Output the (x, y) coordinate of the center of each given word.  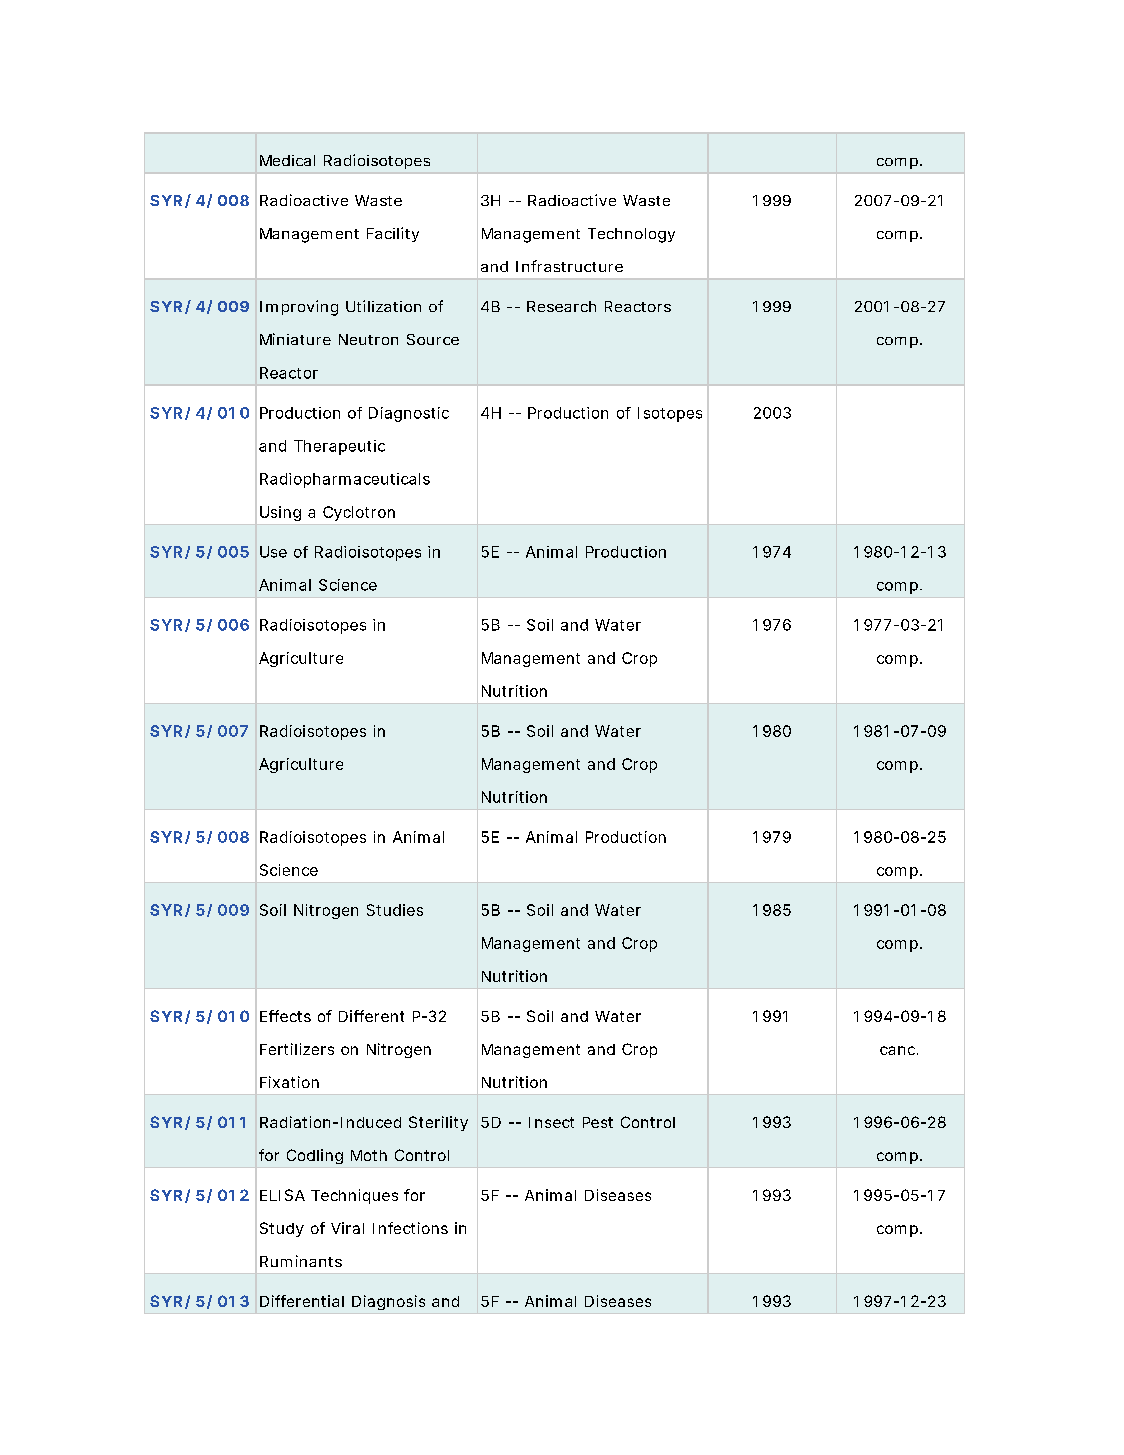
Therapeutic (339, 447)
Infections (410, 1228)
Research (561, 306)
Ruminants (301, 1261)
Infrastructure (569, 266)
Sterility (438, 1123)
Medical (287, 160)
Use (273, 552)
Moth (369, 1155)
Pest (598, 1122)
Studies (395, 910)
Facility (393, 234)
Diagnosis (388, 1302)
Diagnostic (409, 414)
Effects (285, 1016)
